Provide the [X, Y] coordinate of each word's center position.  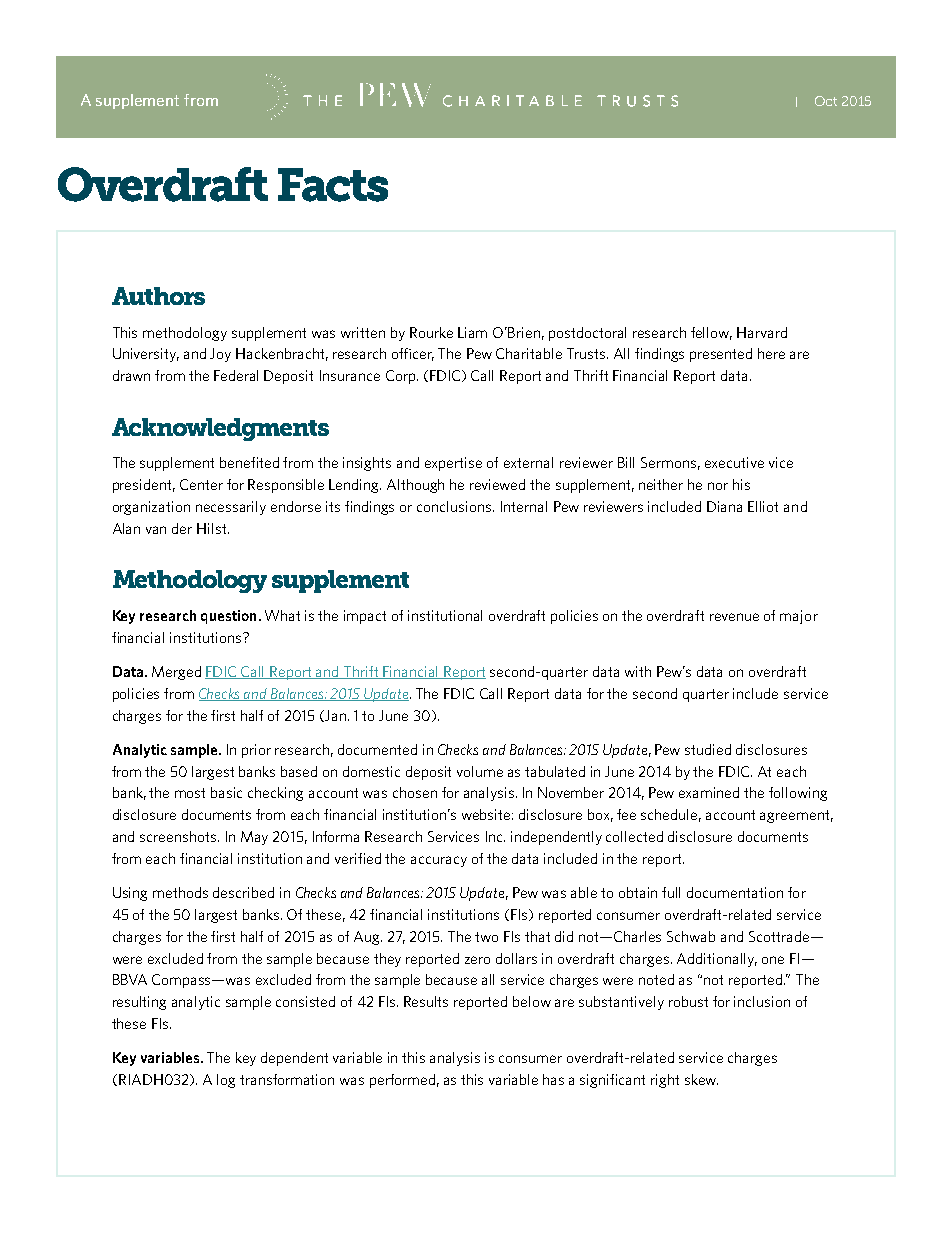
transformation [287, 1079]
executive [734, 462]
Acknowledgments [220, 429]
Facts [333, 185]
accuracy [439, 861]
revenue [734, 617]
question [228, 617]
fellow [711, 333]
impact [365, 617]
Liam [472, 332]
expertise [453, 464]
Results [426, 1001]
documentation [735, 892]
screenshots [179, 836]
